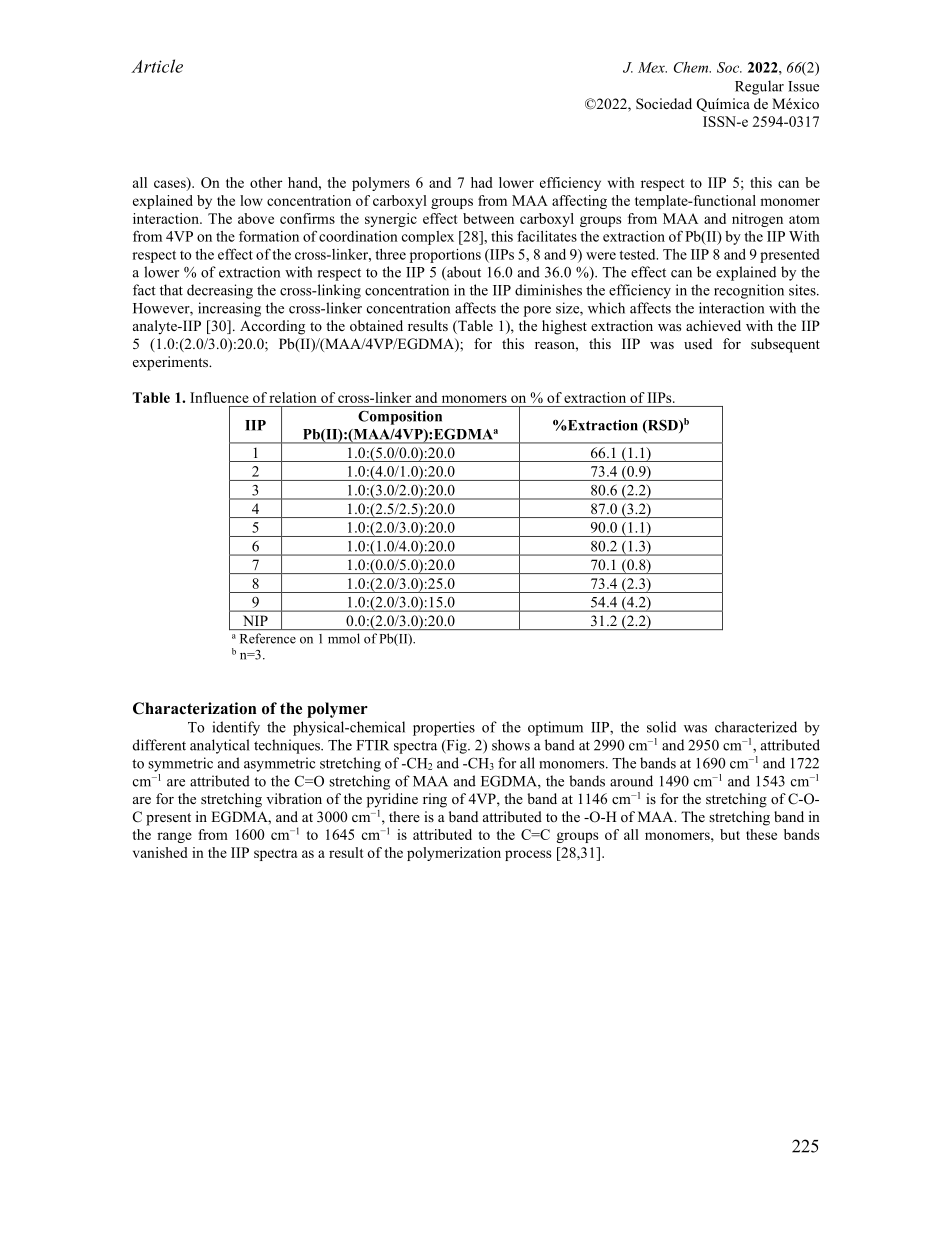  Describe the element at coordinates (482, 182) in the image. I see `had` at that location.
